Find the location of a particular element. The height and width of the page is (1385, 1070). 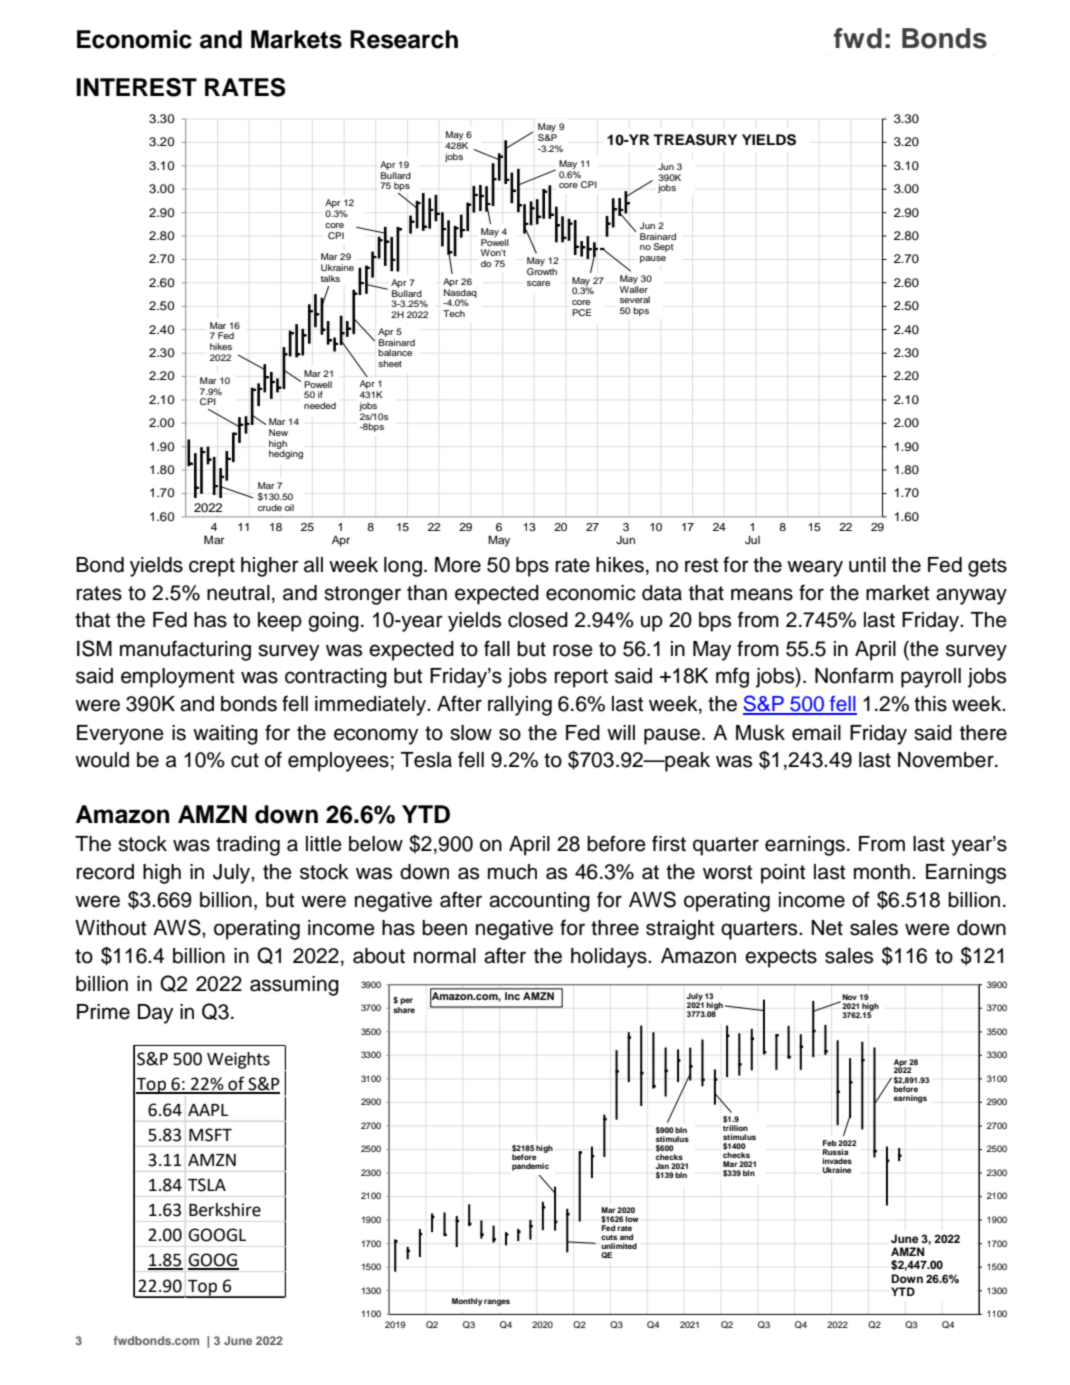

payroll is located at coordinates (931, 678).
